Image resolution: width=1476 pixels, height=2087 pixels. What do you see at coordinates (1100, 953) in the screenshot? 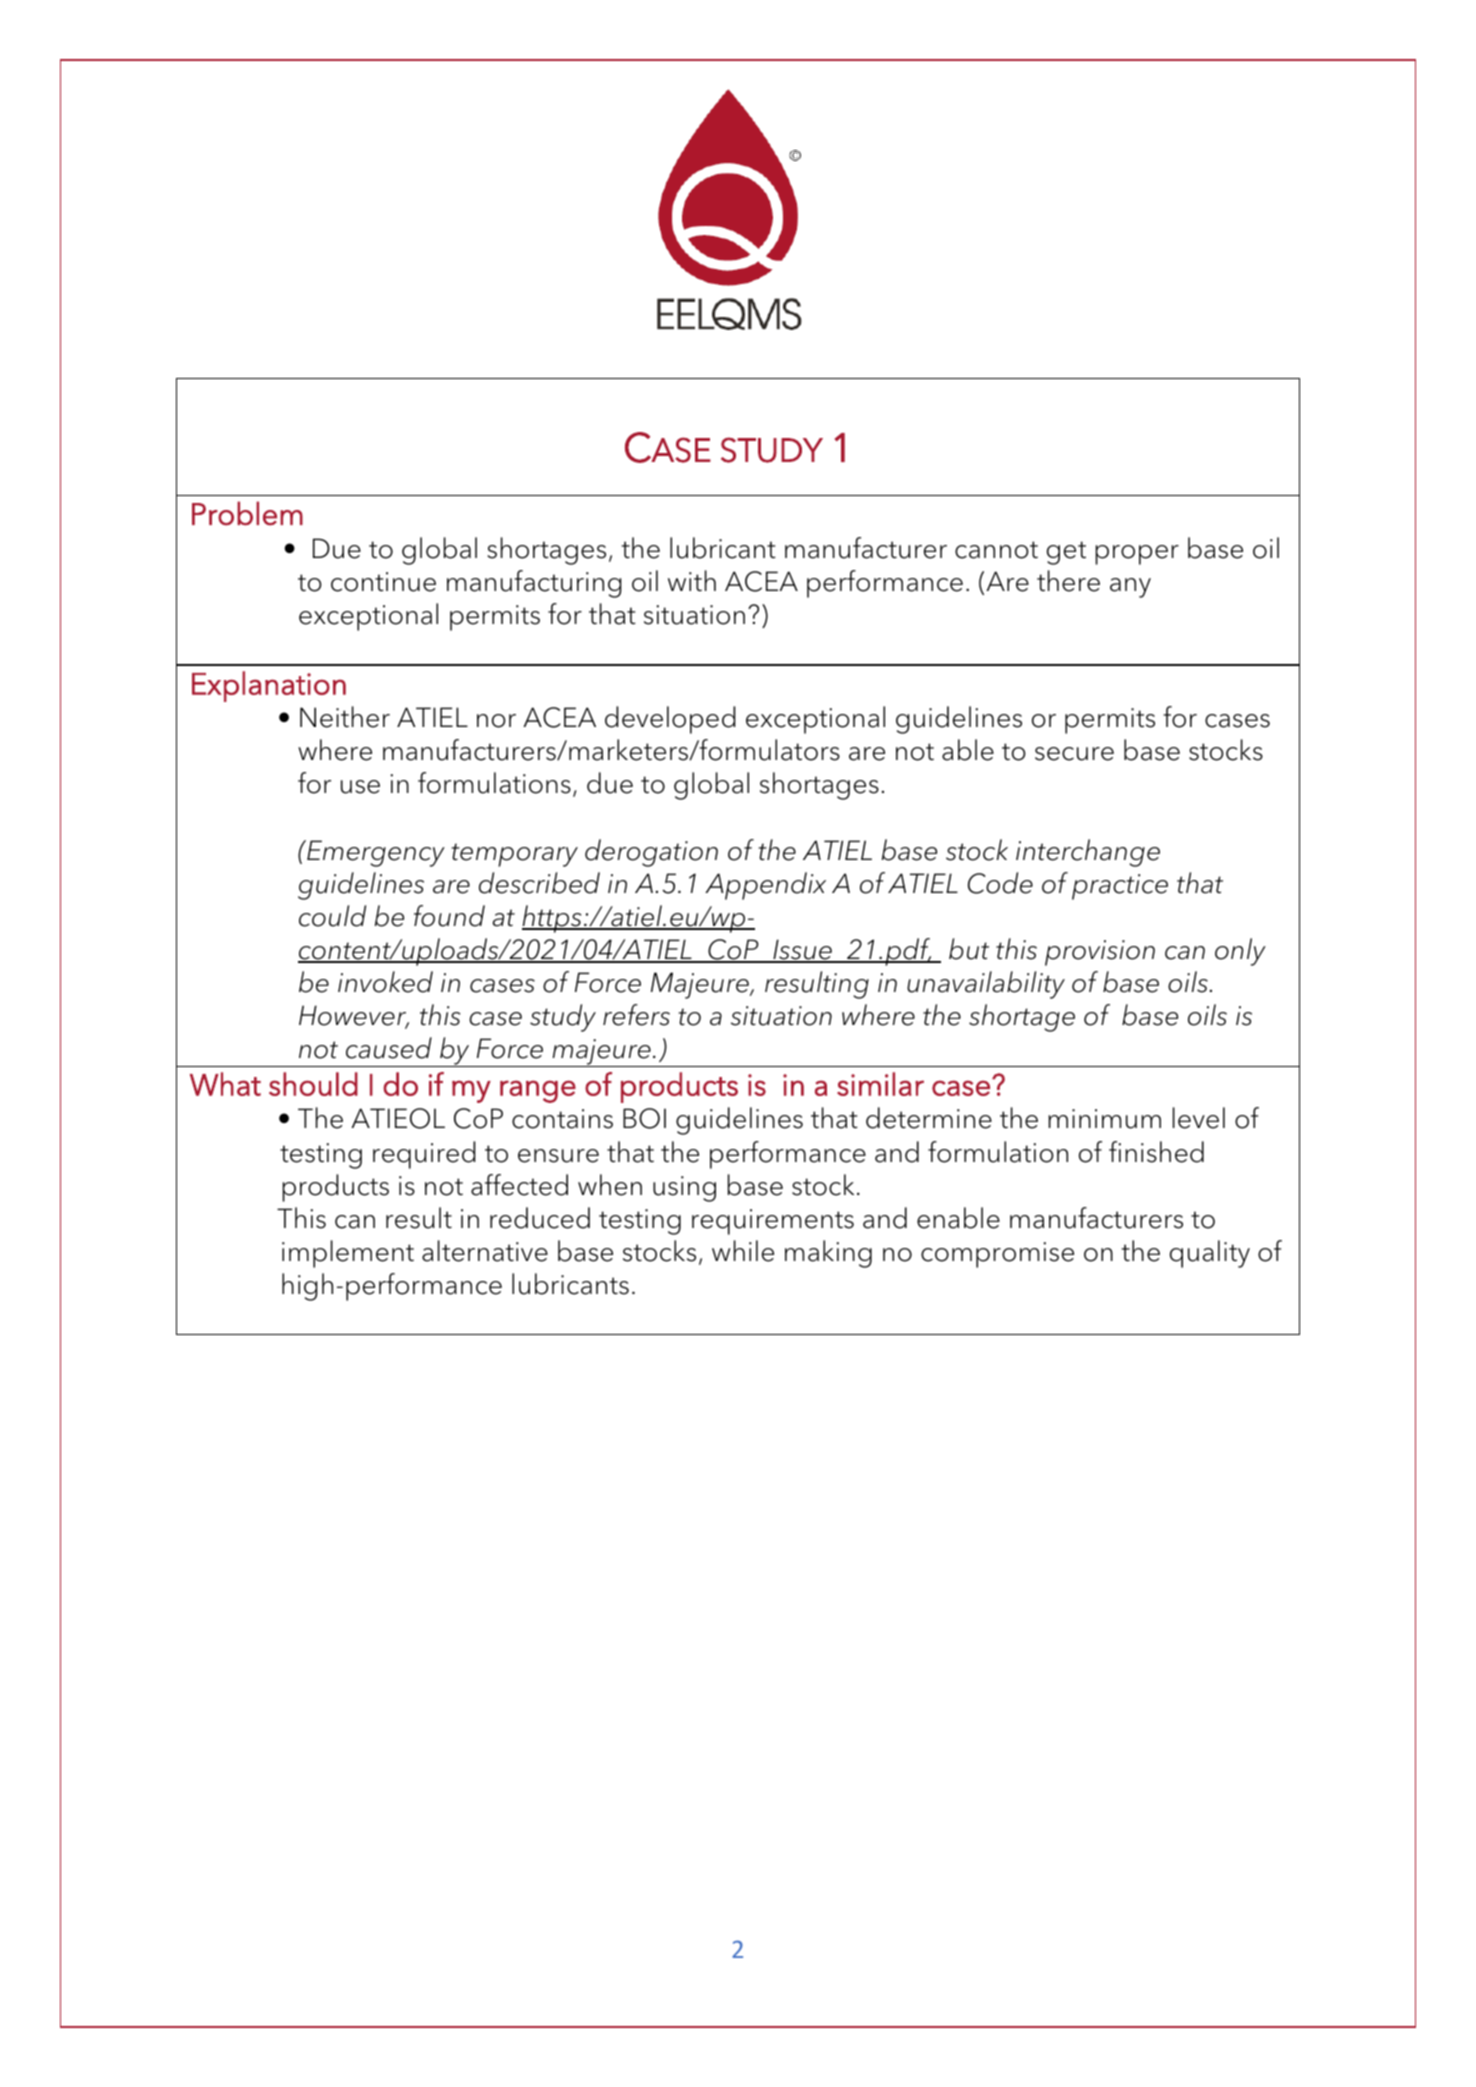
I see `provision` at bounding box center [1100, 953].
